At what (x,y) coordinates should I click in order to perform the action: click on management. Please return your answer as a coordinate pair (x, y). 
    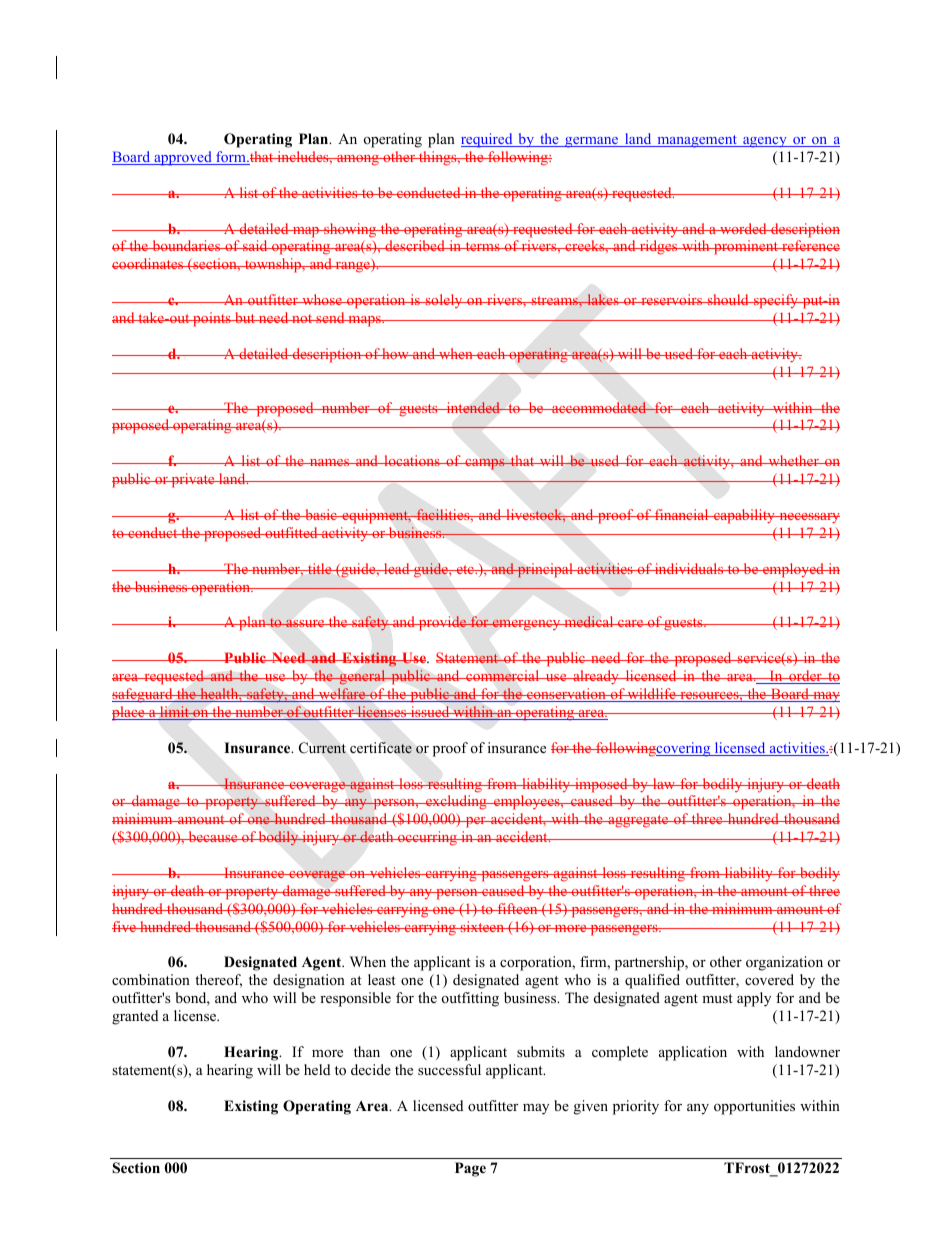
    Looking at the image, I should click on (697, 141).
